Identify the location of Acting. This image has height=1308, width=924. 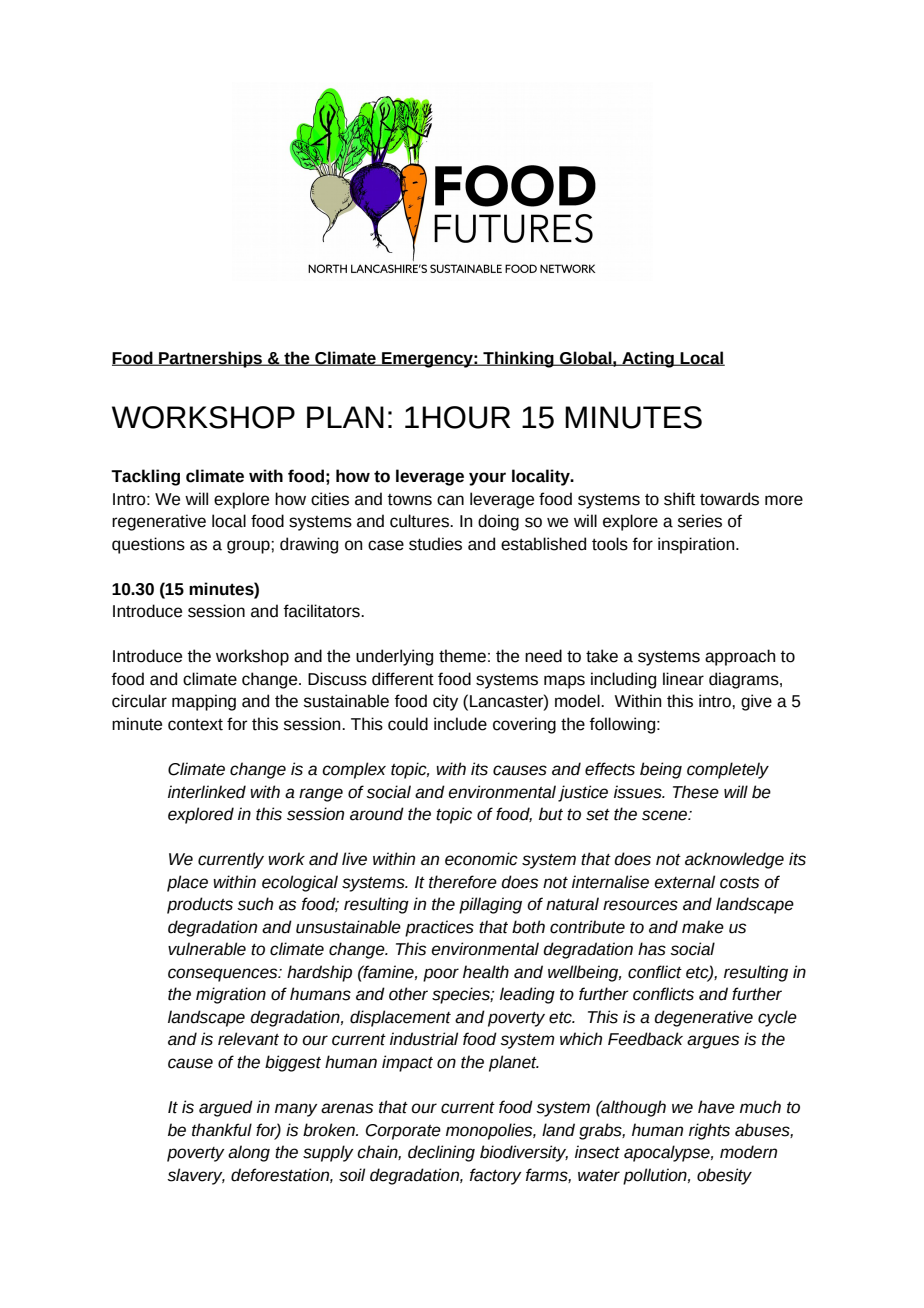
(648, 359).
